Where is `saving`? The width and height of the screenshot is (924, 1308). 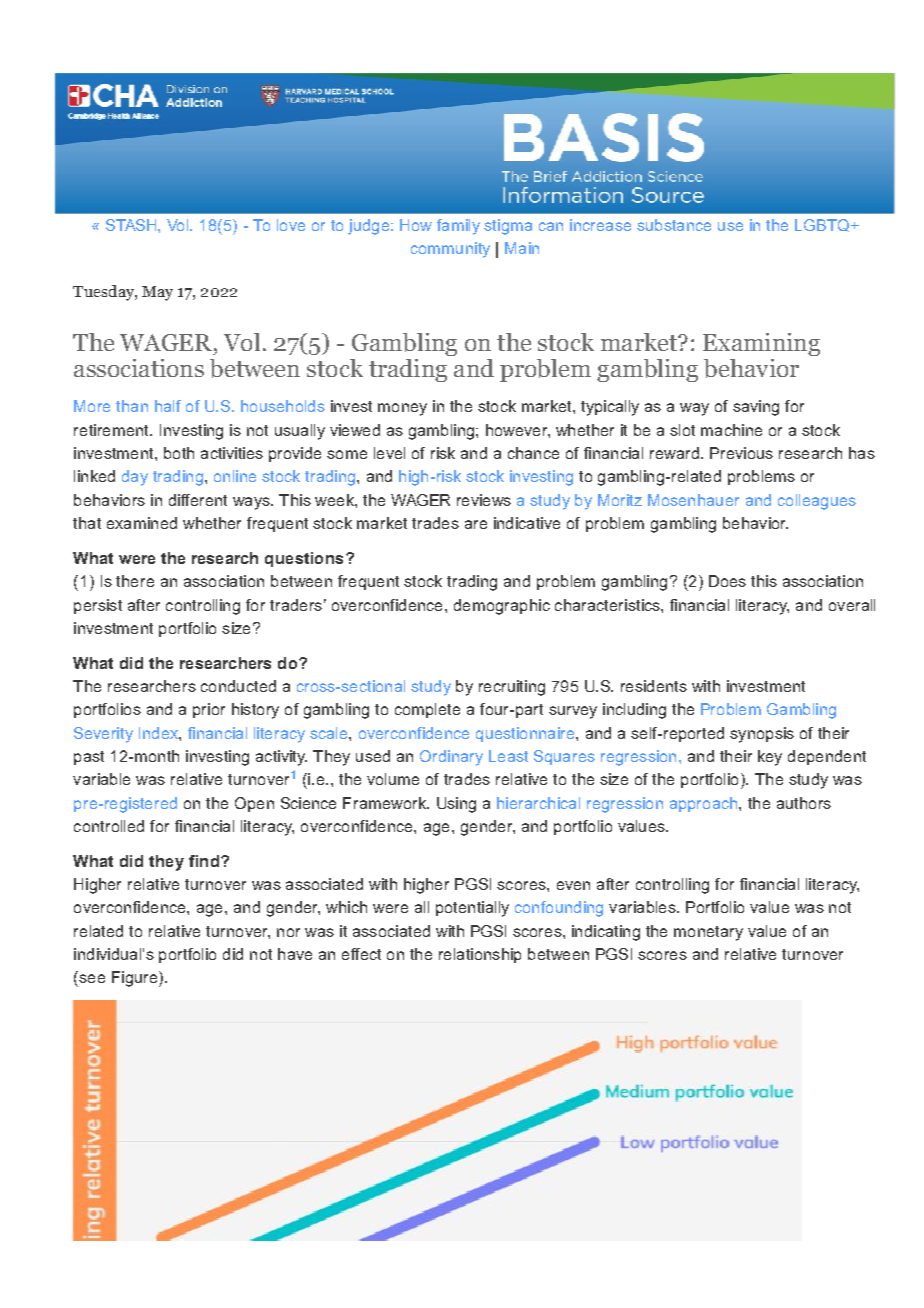
saving is located at coordinates (756, 408).
